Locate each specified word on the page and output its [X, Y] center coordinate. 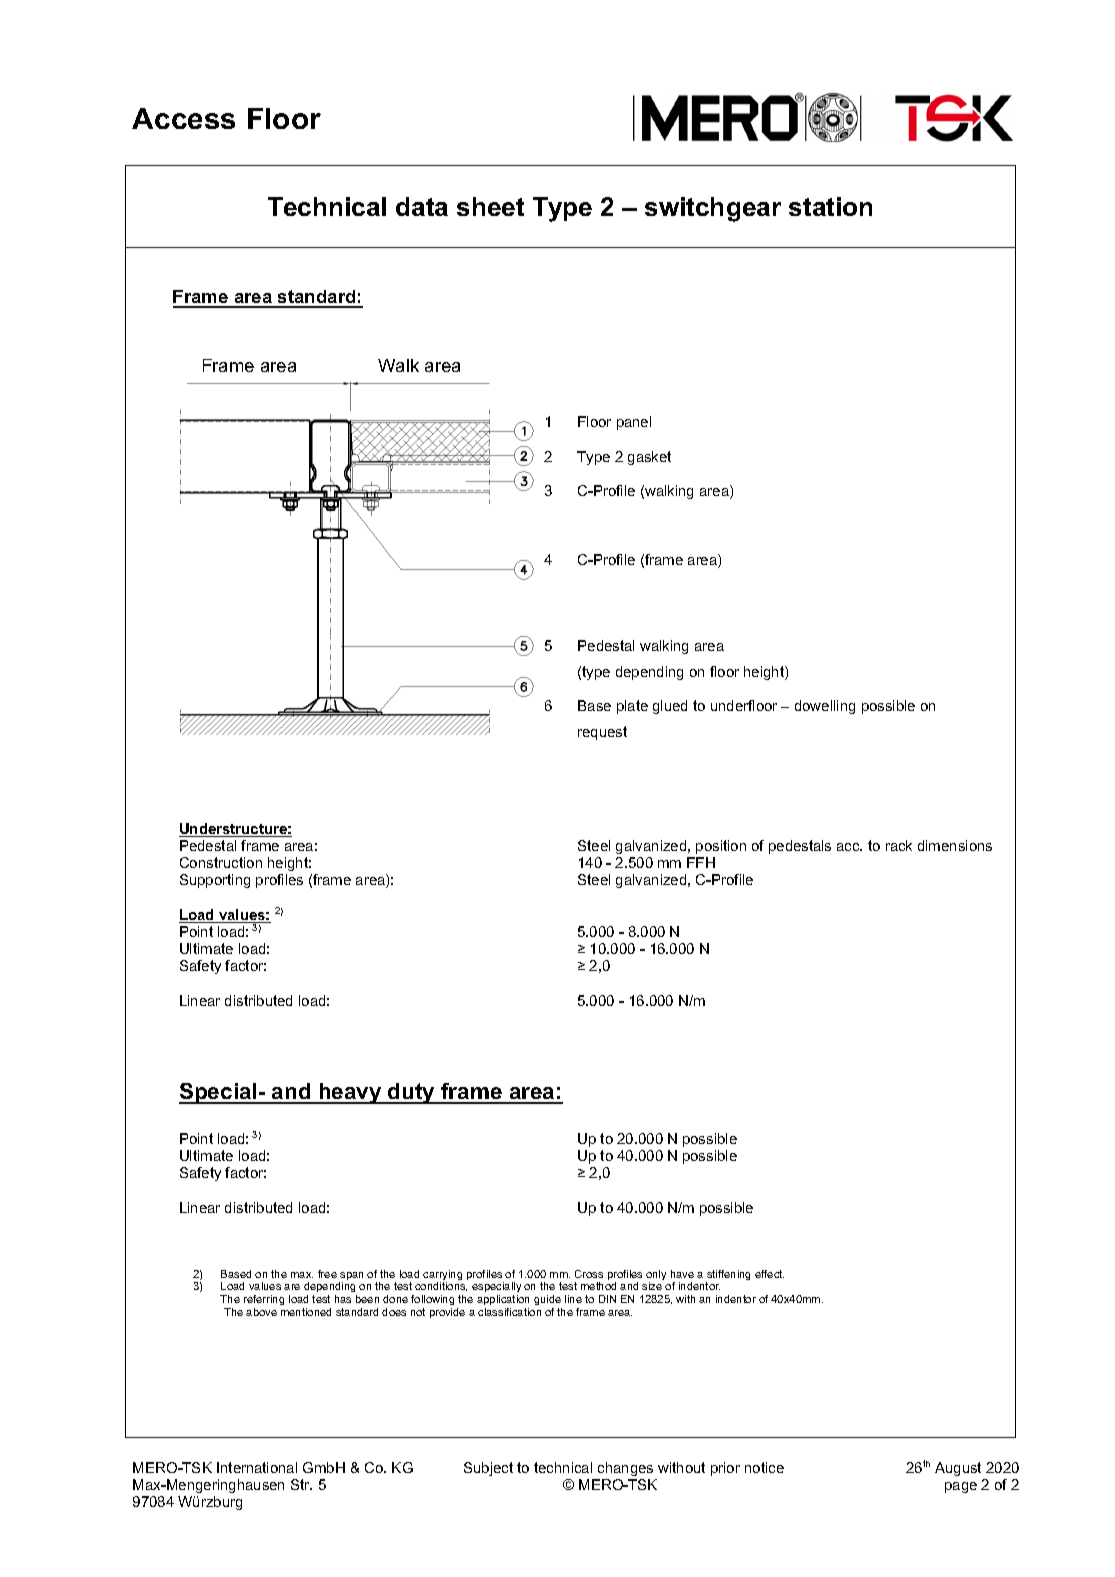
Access [183, 118]
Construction [221, 862]
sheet [490, 206]
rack [899, 845]
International [257, 1467]
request [602, 733]
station [830, 206]
